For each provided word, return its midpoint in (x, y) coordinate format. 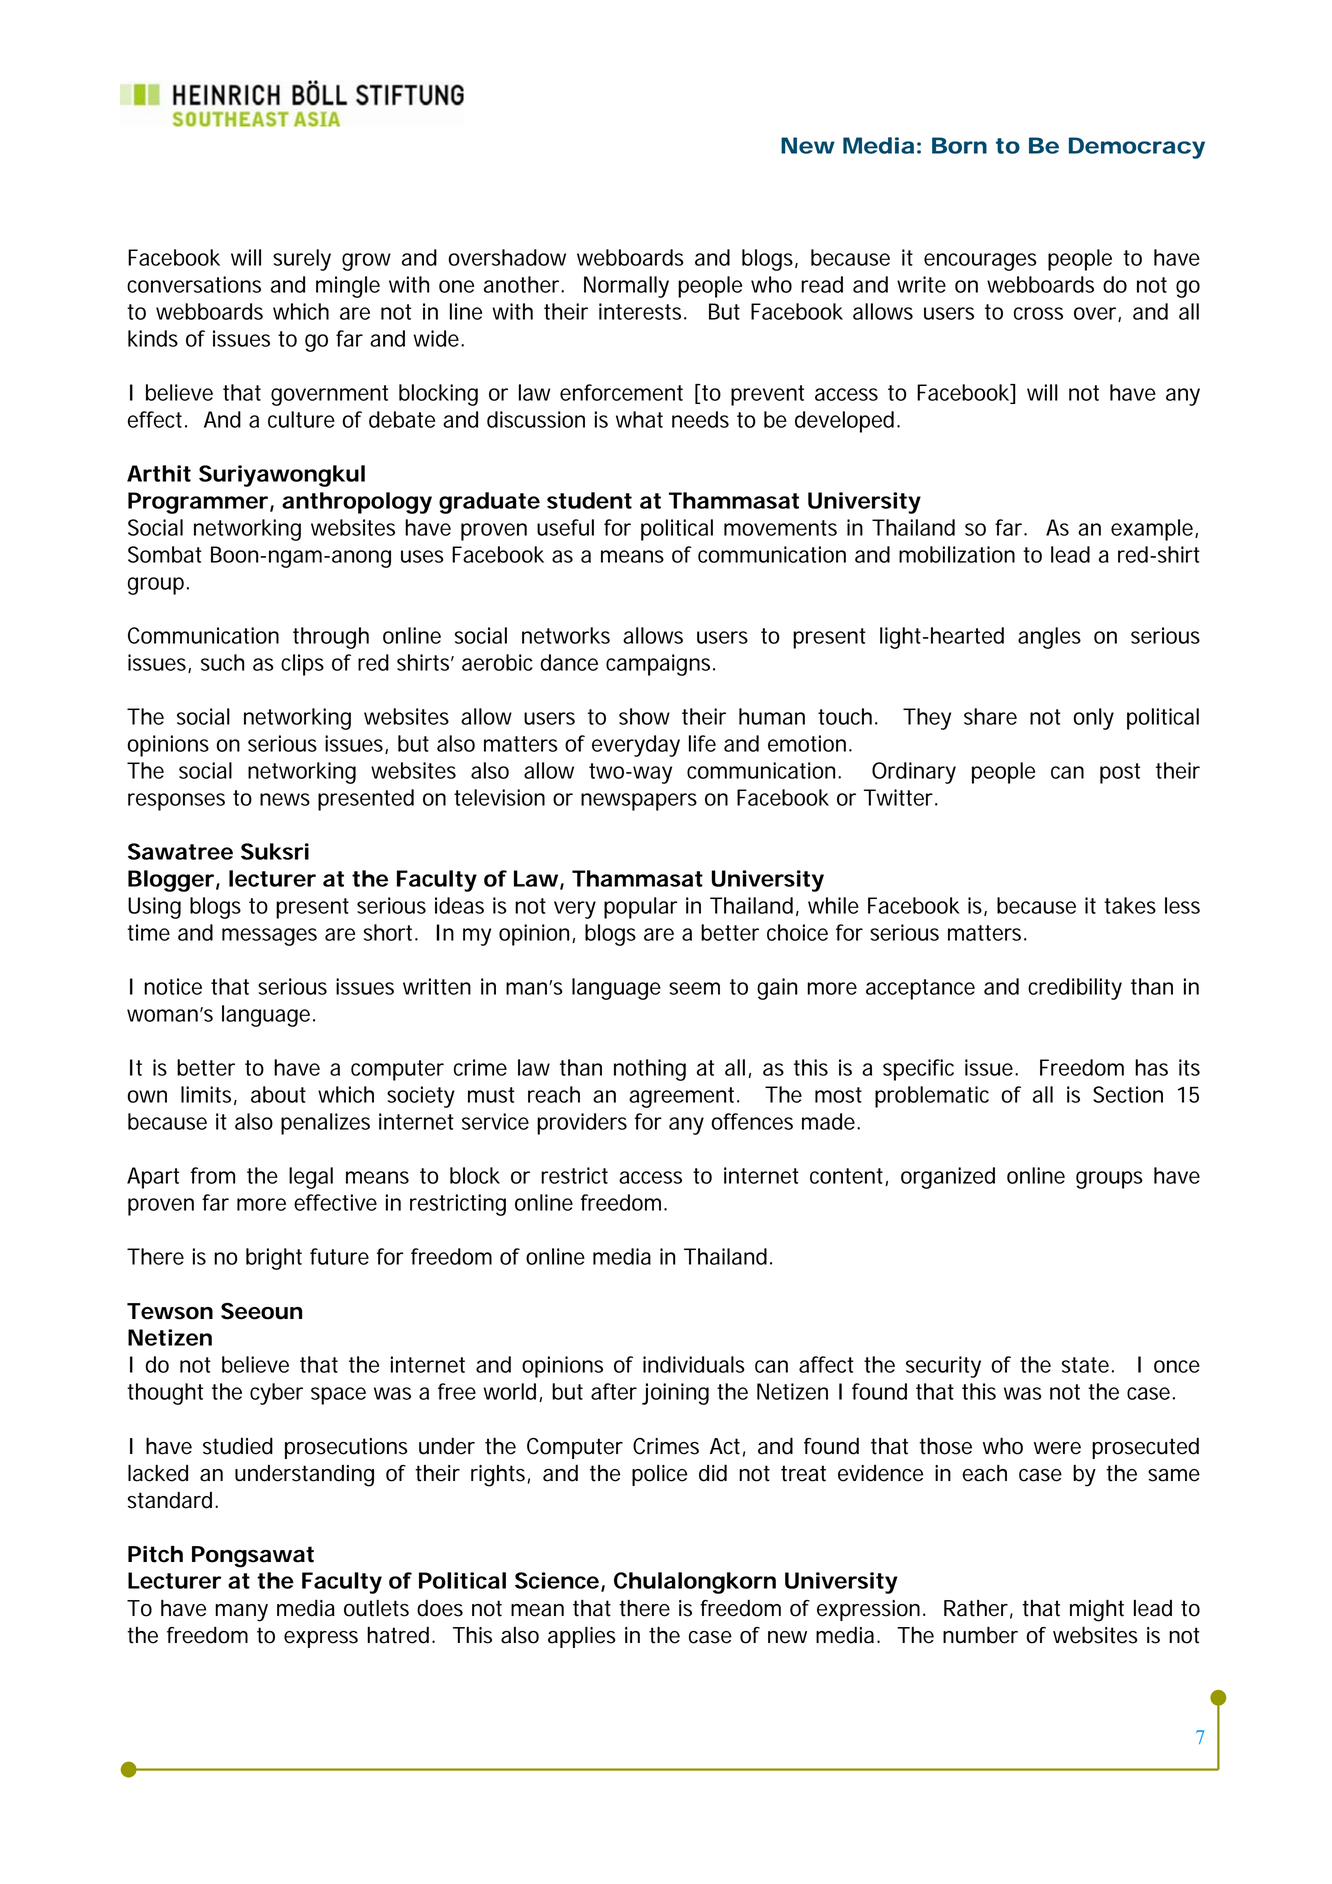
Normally (626, 287)
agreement (684, 1097)
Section (1128, 1094)
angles (1049, 638)
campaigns (660, 665)
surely (302, 260)
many (241, 1613)
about (278, 1094)
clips (302, 665)
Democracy (1137, 148)
